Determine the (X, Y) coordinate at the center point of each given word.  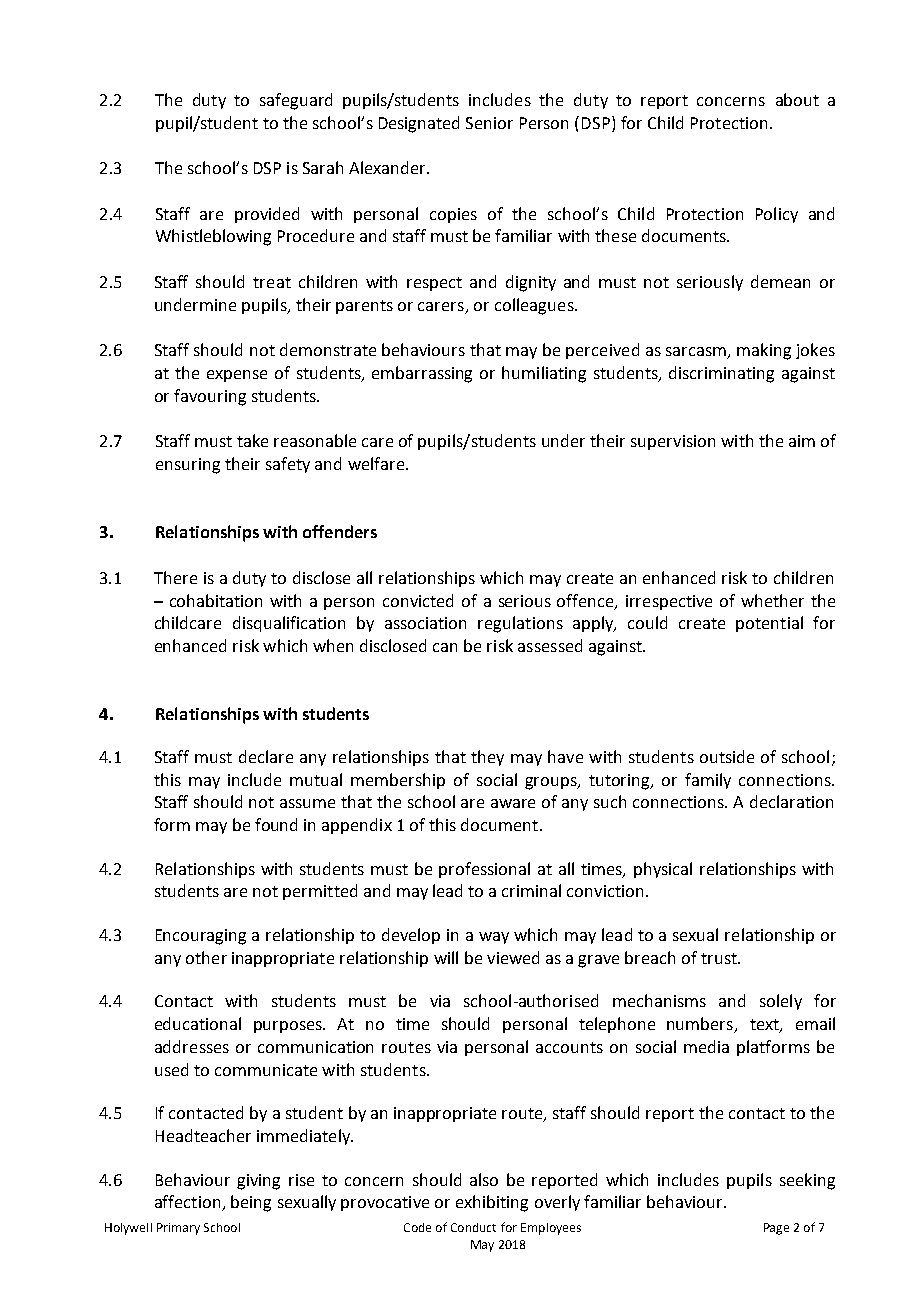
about (797, 99)
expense (237, 376)
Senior (489, 123)
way (494, 938)
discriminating (721, 374)
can (445, 647)
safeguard (296, 101)
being (251, 1203)
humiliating (544, 374)
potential (769, 624)
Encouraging (201, 937)
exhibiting (492, 1203)
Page (776, 1229)
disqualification (289, 624)
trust (720, 958)
